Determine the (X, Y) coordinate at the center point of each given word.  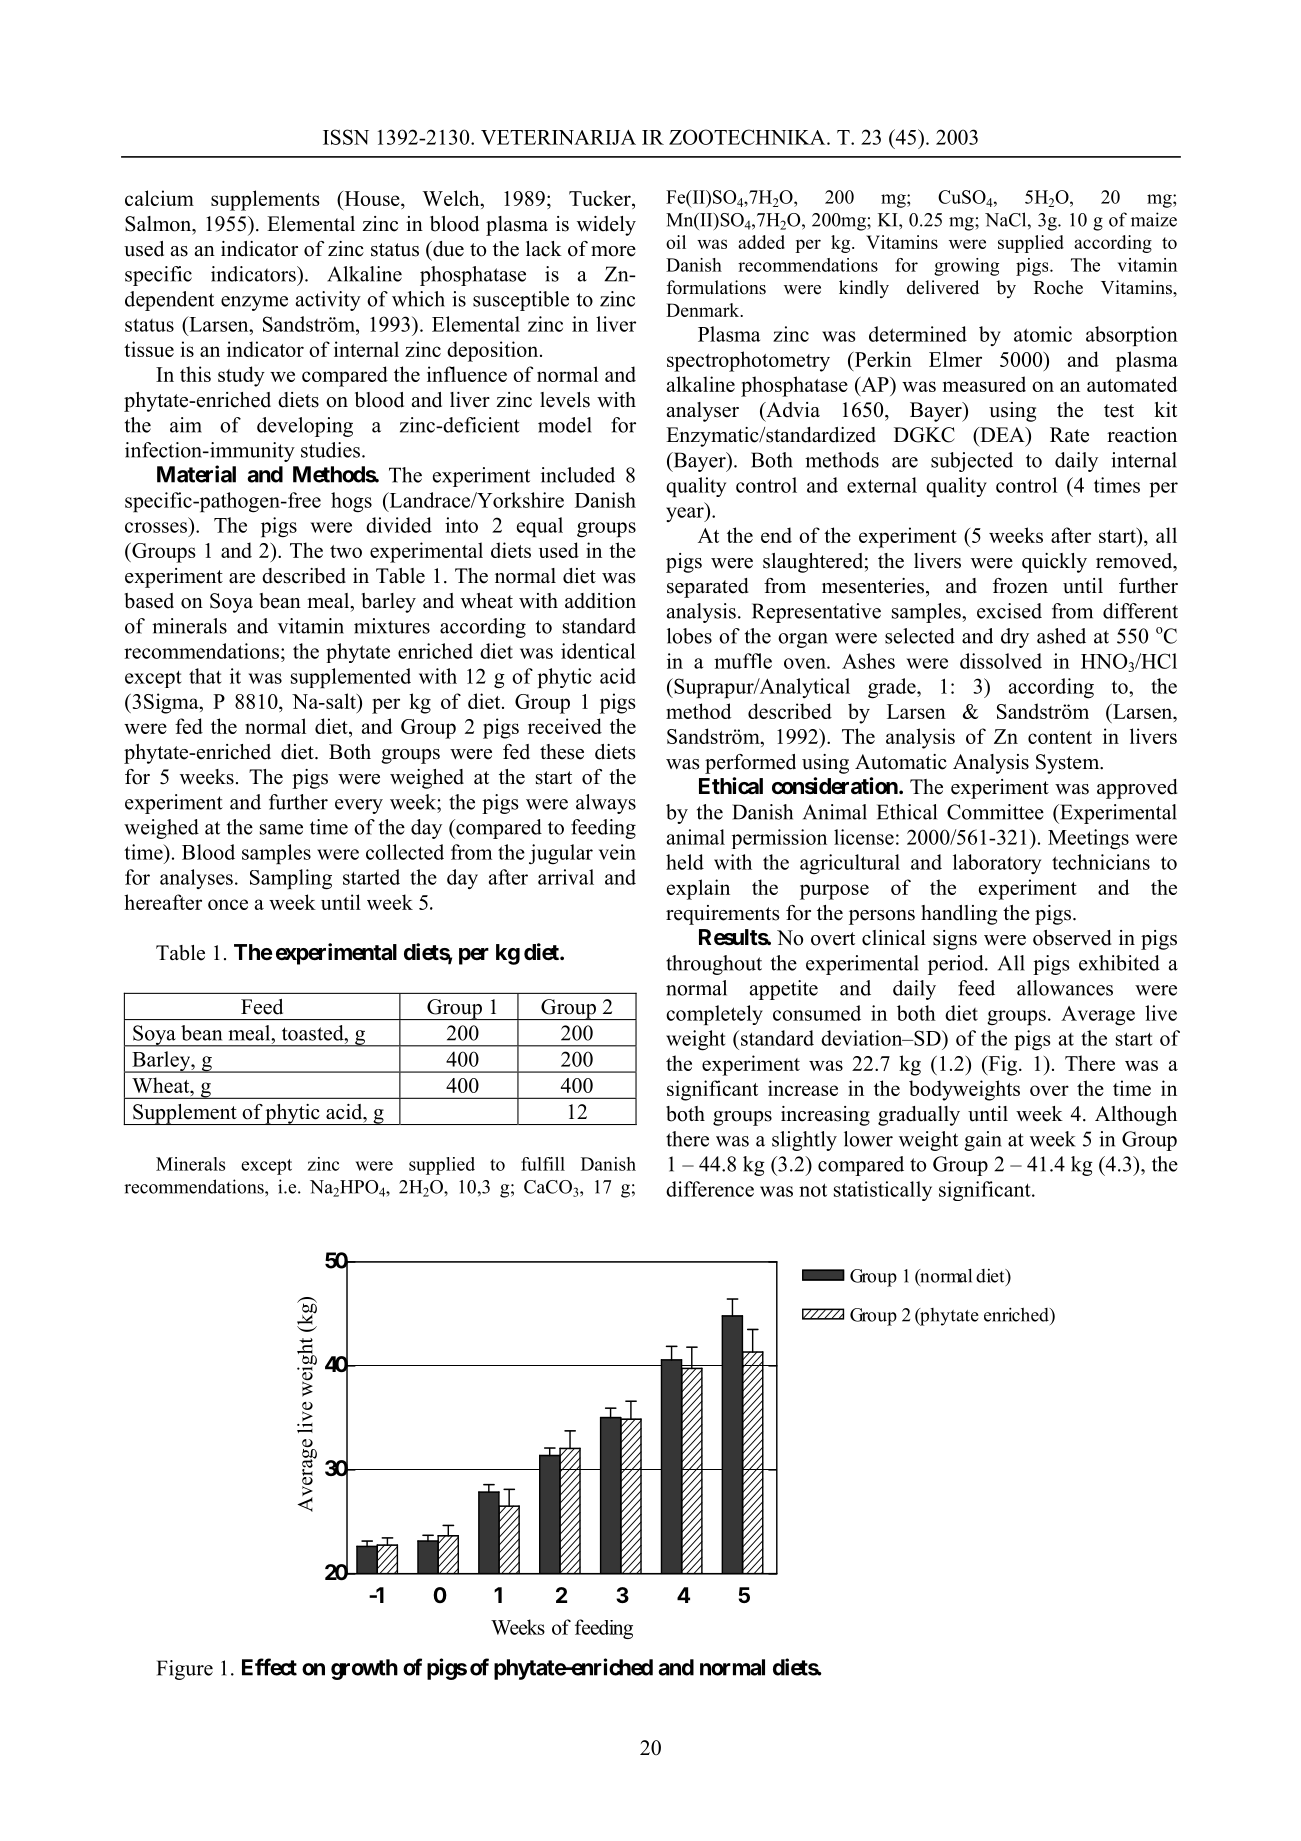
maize (1154, 219)
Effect (269, 1667)
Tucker (601, 199)
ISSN (346, 137)
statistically (883, 1191)
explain (698, 889)
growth (364, 1669)
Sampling (291, 879)
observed (1072, 938)
